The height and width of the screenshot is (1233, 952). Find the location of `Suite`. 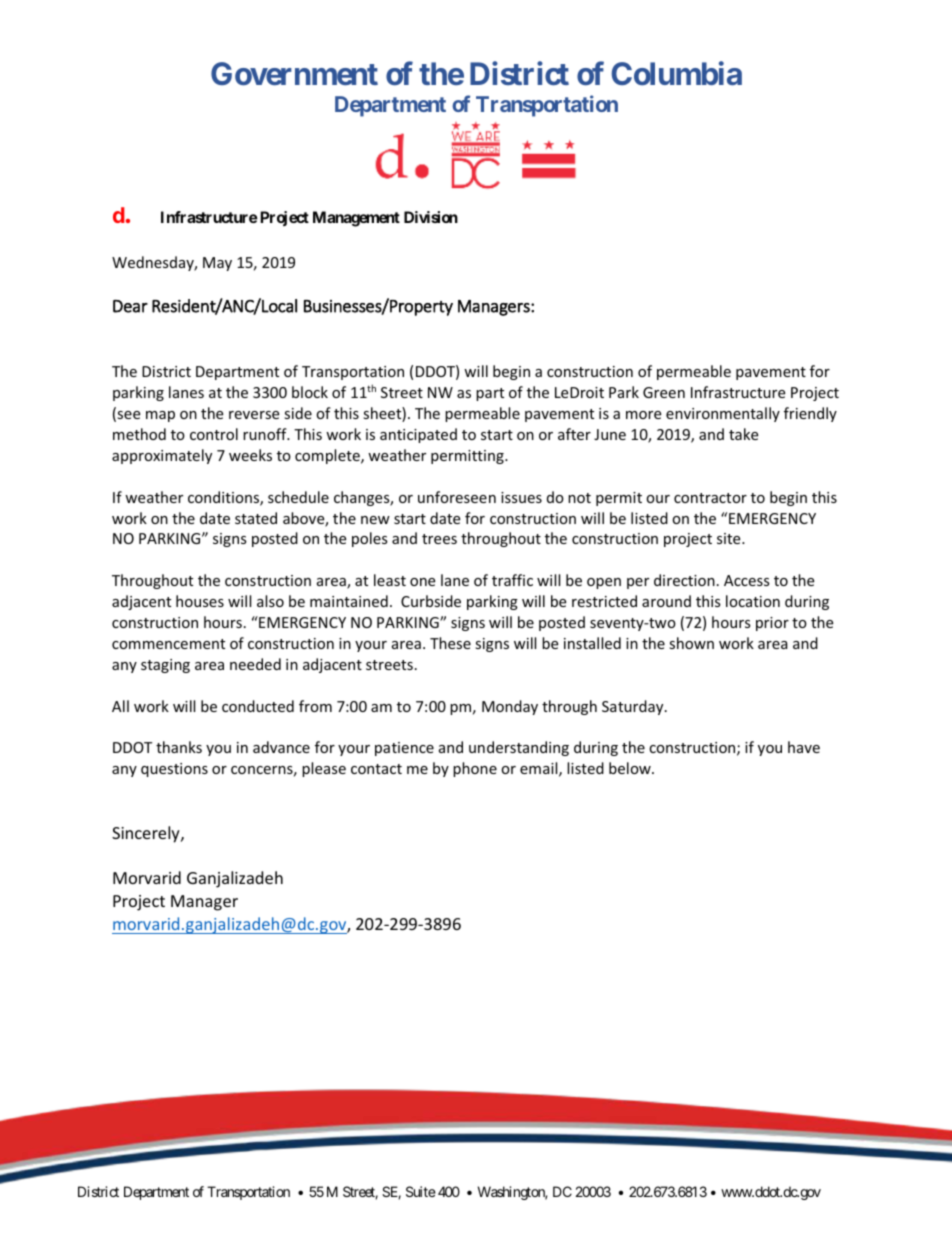

Suite is located at coordinates (421, 1191).
